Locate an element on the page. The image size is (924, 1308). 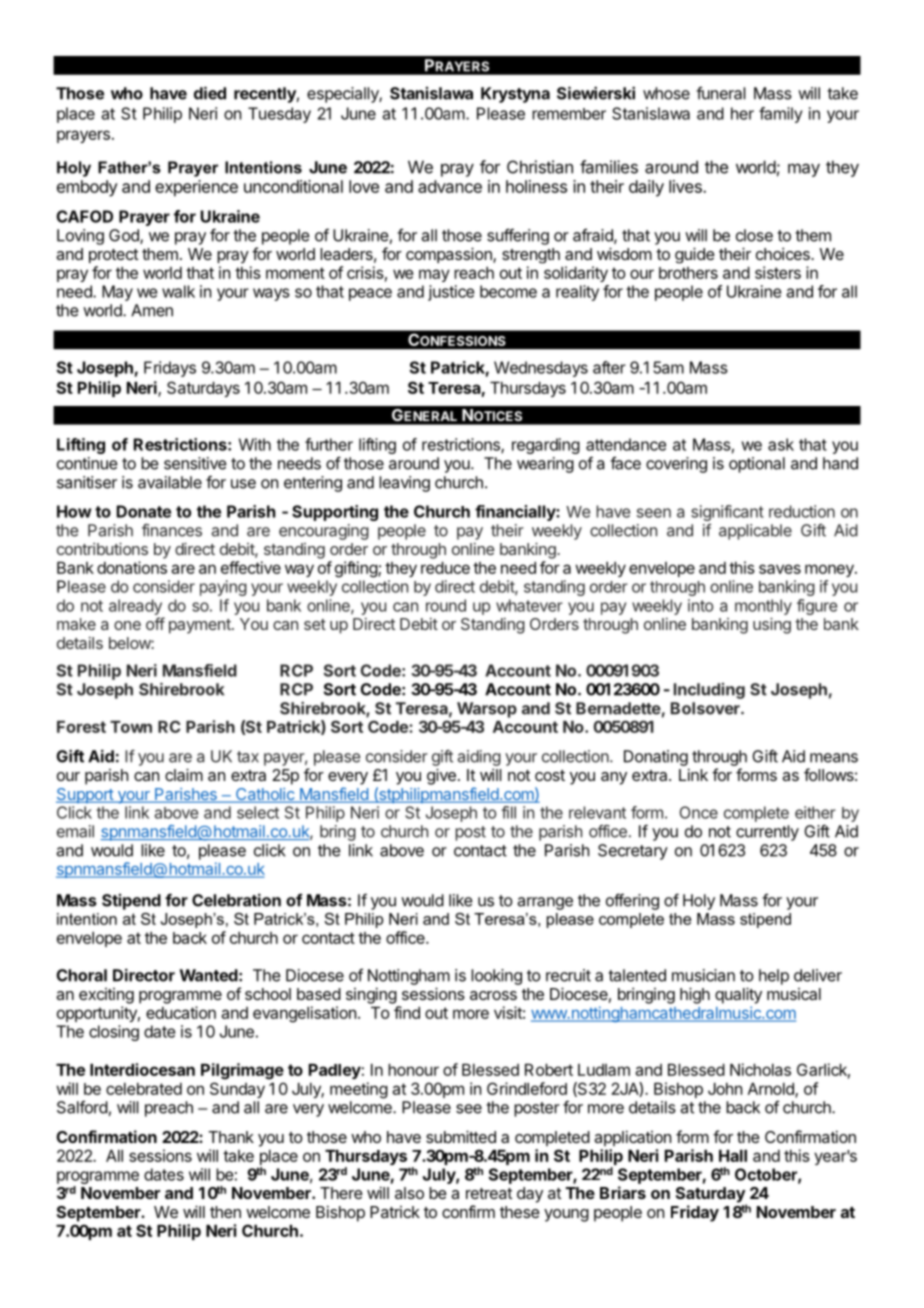
family is located at coordinates (781, 115).
